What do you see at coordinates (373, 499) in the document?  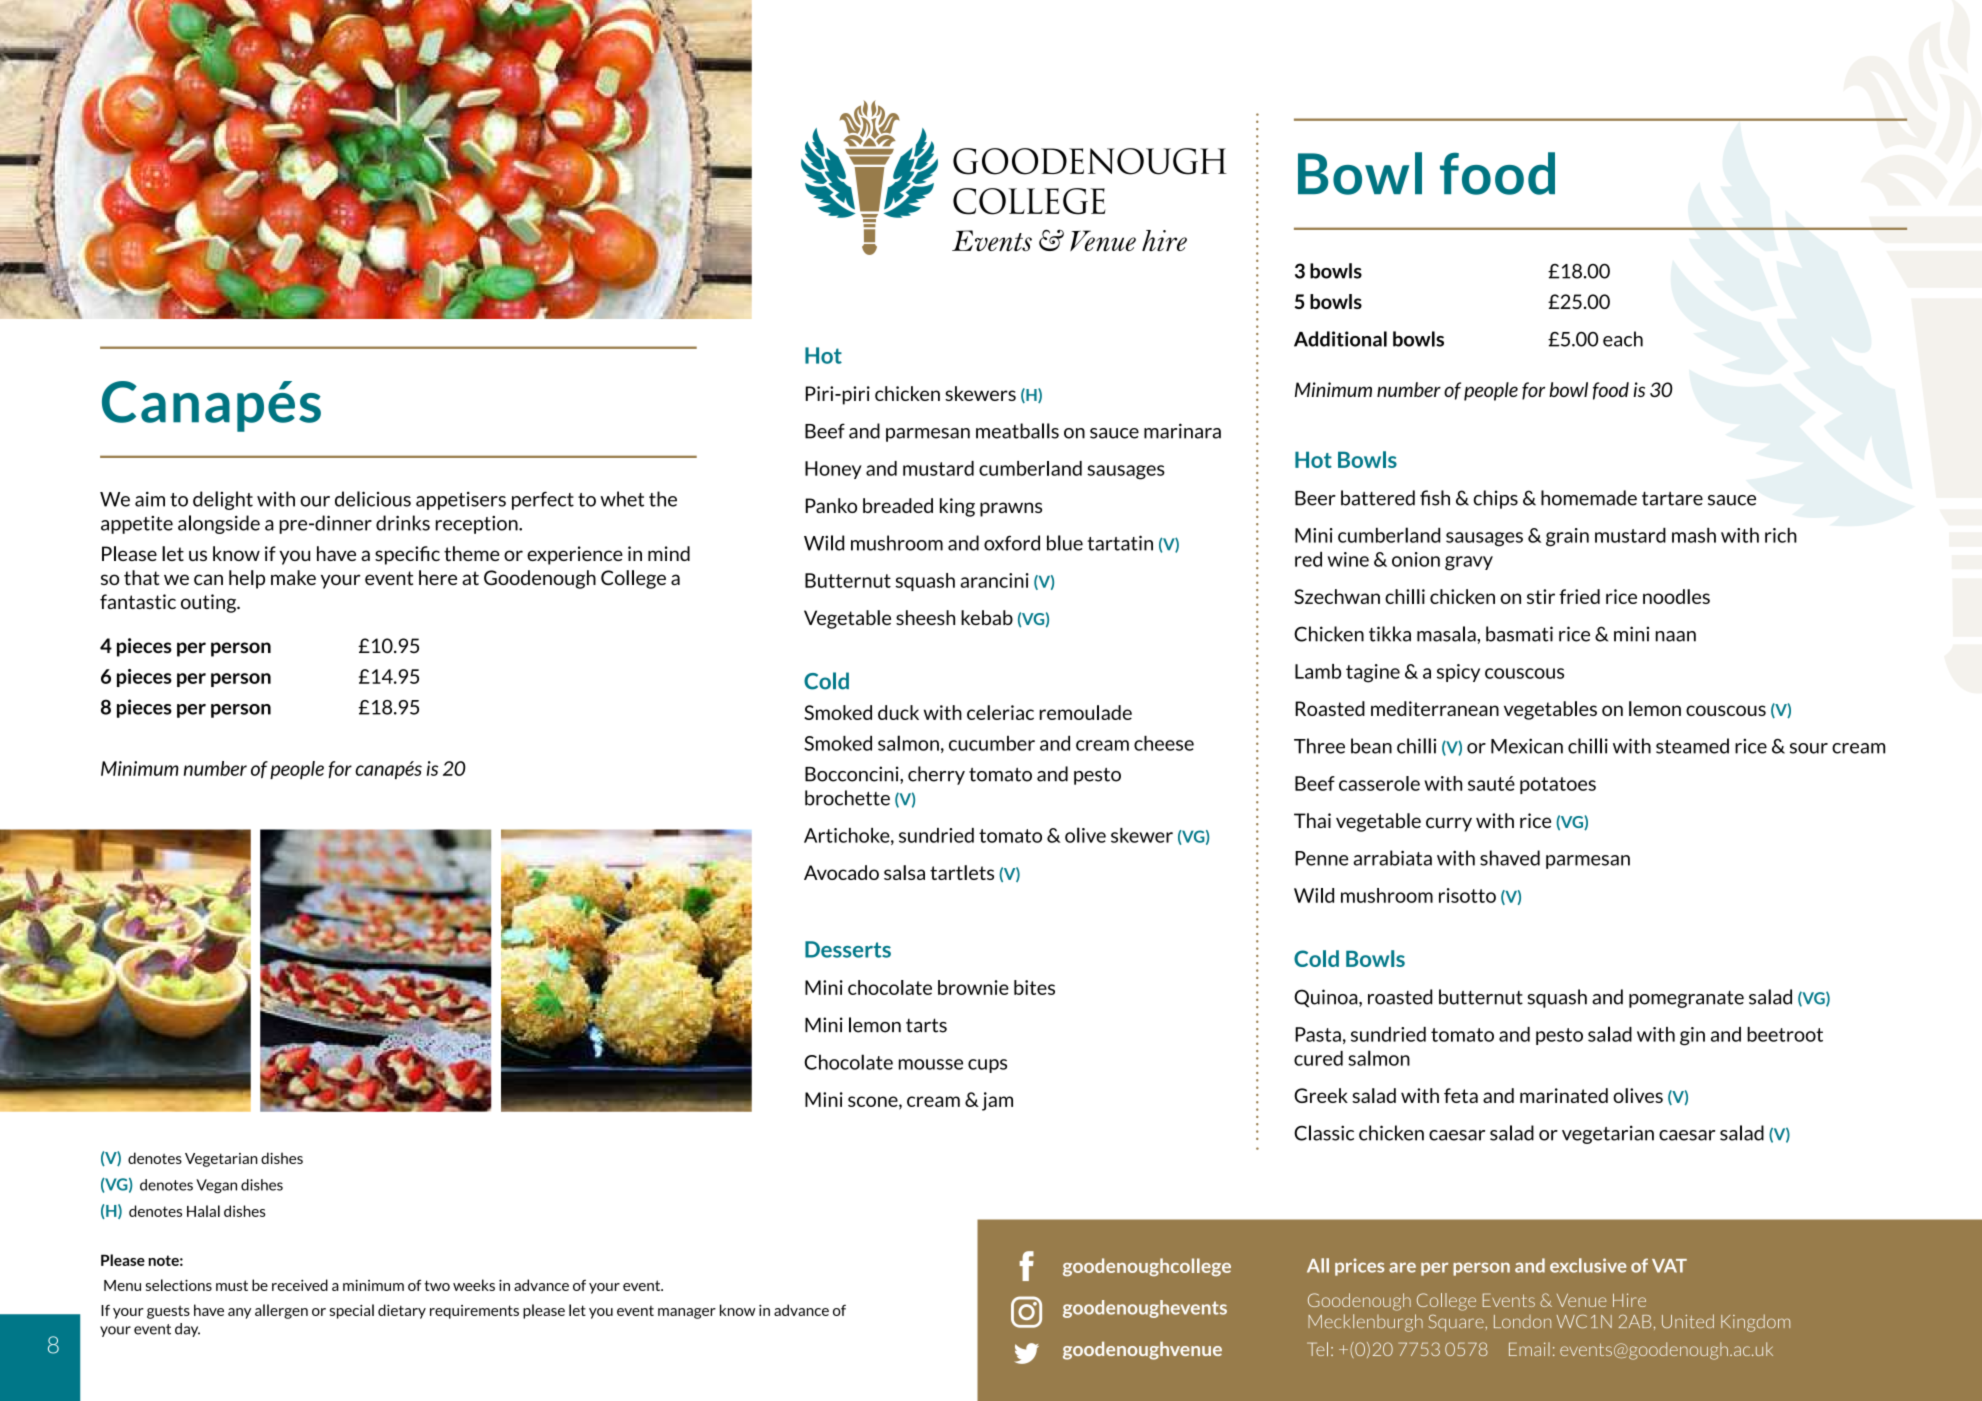 I see `delicious` at bounding box center [373, 499].
